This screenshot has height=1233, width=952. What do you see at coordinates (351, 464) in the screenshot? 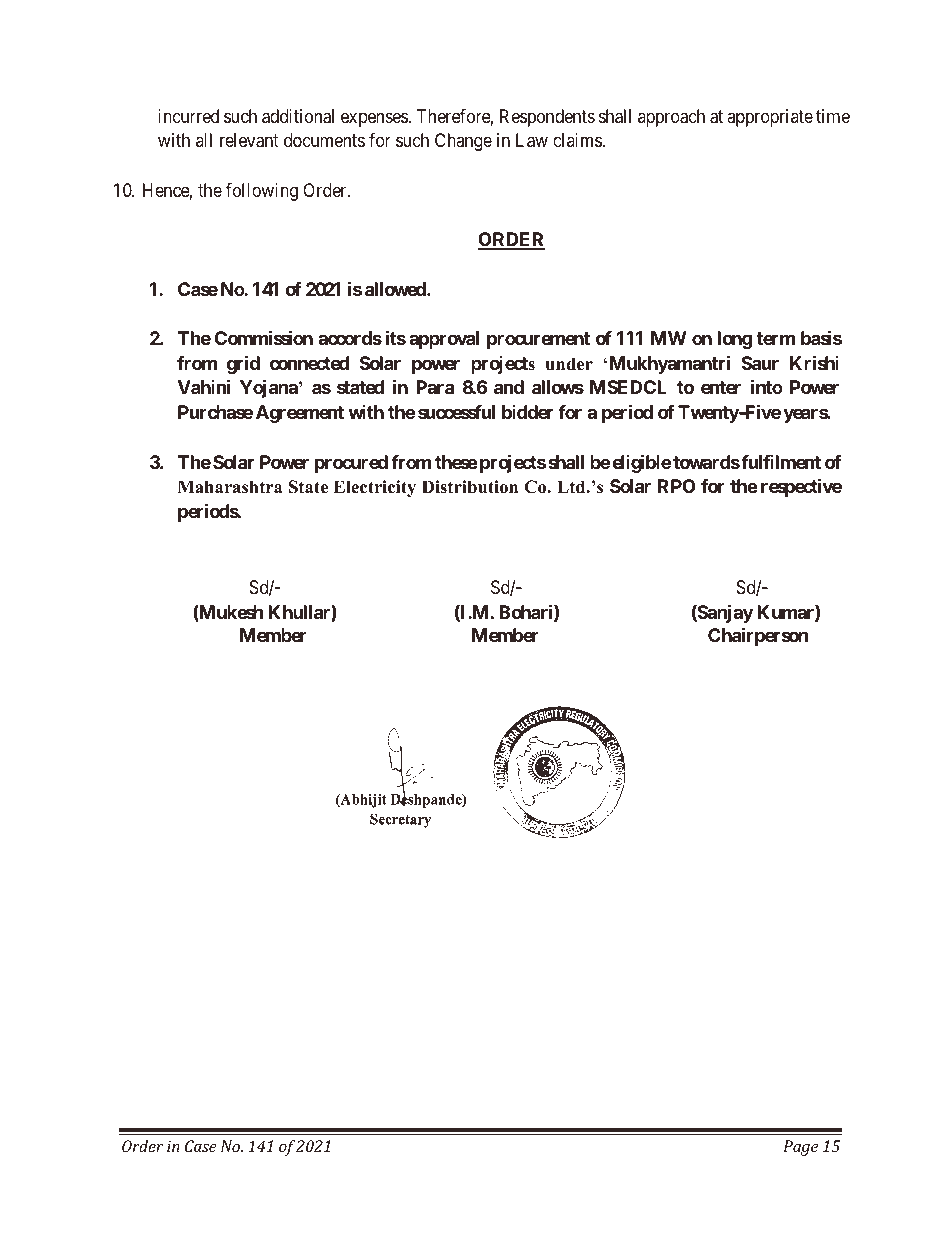
I see `procured` at bounding box center [351, 464].
